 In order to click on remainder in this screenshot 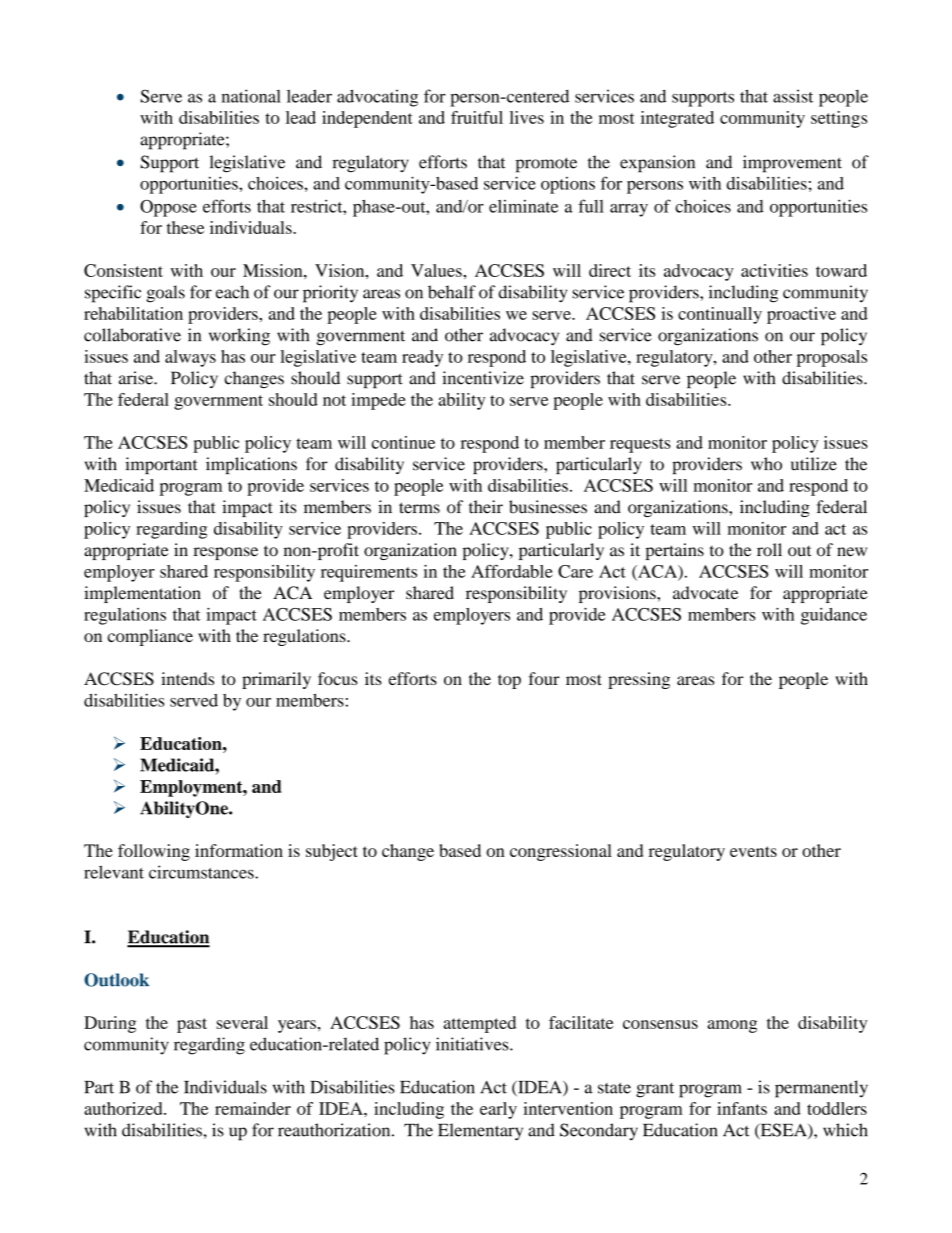, I will do `click(253, 1108)`.
